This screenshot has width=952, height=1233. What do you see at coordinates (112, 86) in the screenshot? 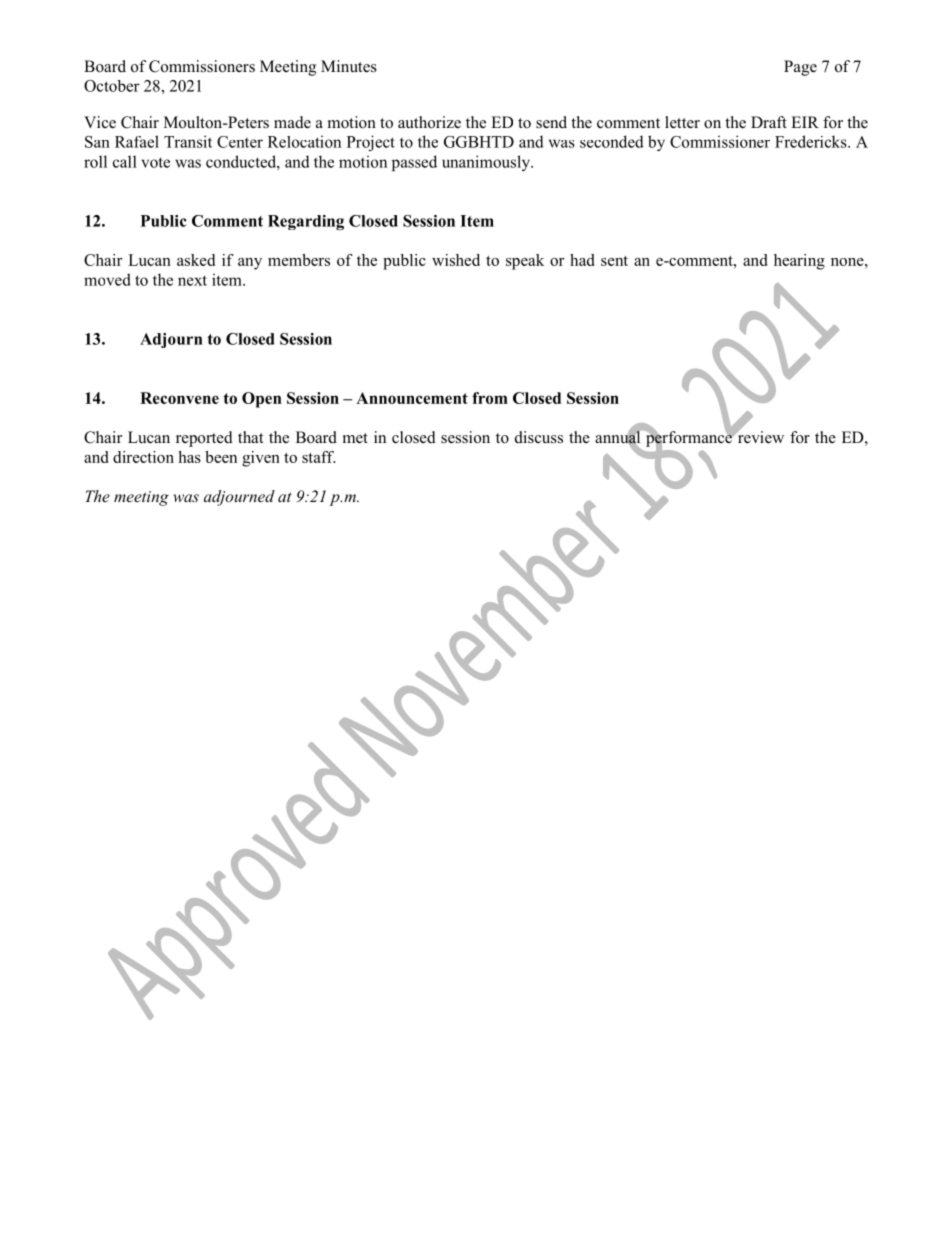
I see `October` at bounding box center [112, 86].
